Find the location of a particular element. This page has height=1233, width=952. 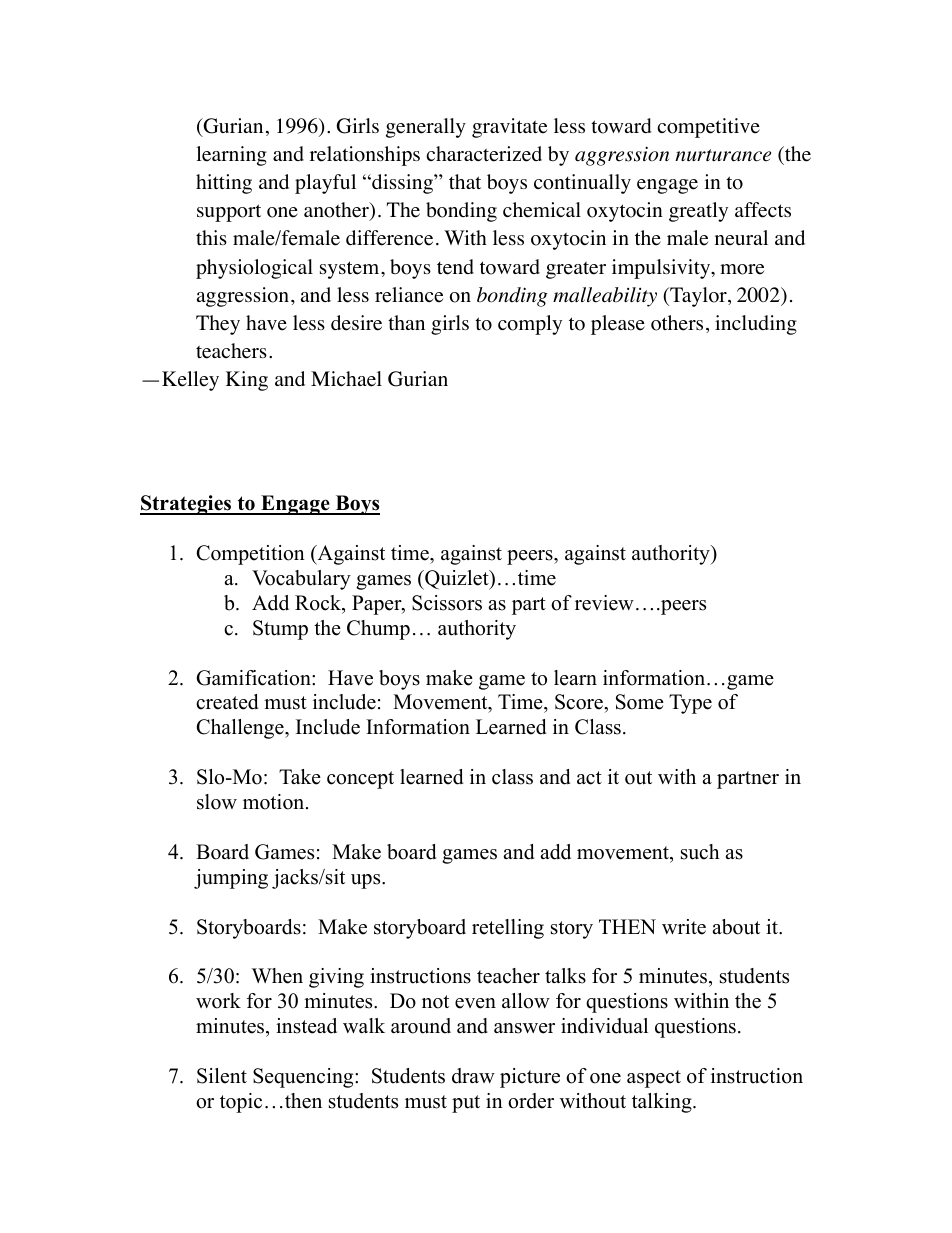

Michael is located at coordinates (346, 379).
